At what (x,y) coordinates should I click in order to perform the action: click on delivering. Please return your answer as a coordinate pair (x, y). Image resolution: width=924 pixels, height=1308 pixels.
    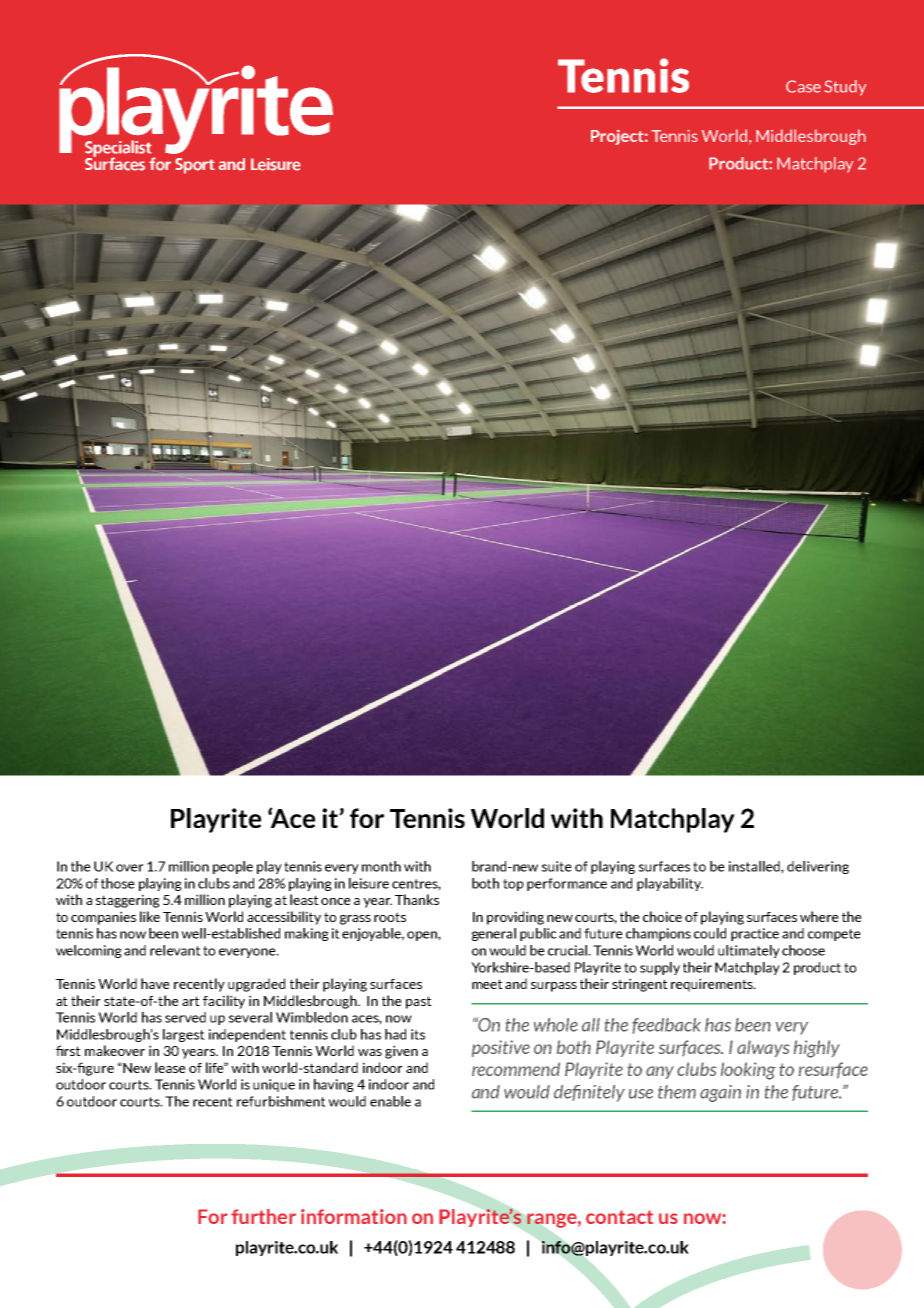
    Looking at the image, I should click on (818, 867).
